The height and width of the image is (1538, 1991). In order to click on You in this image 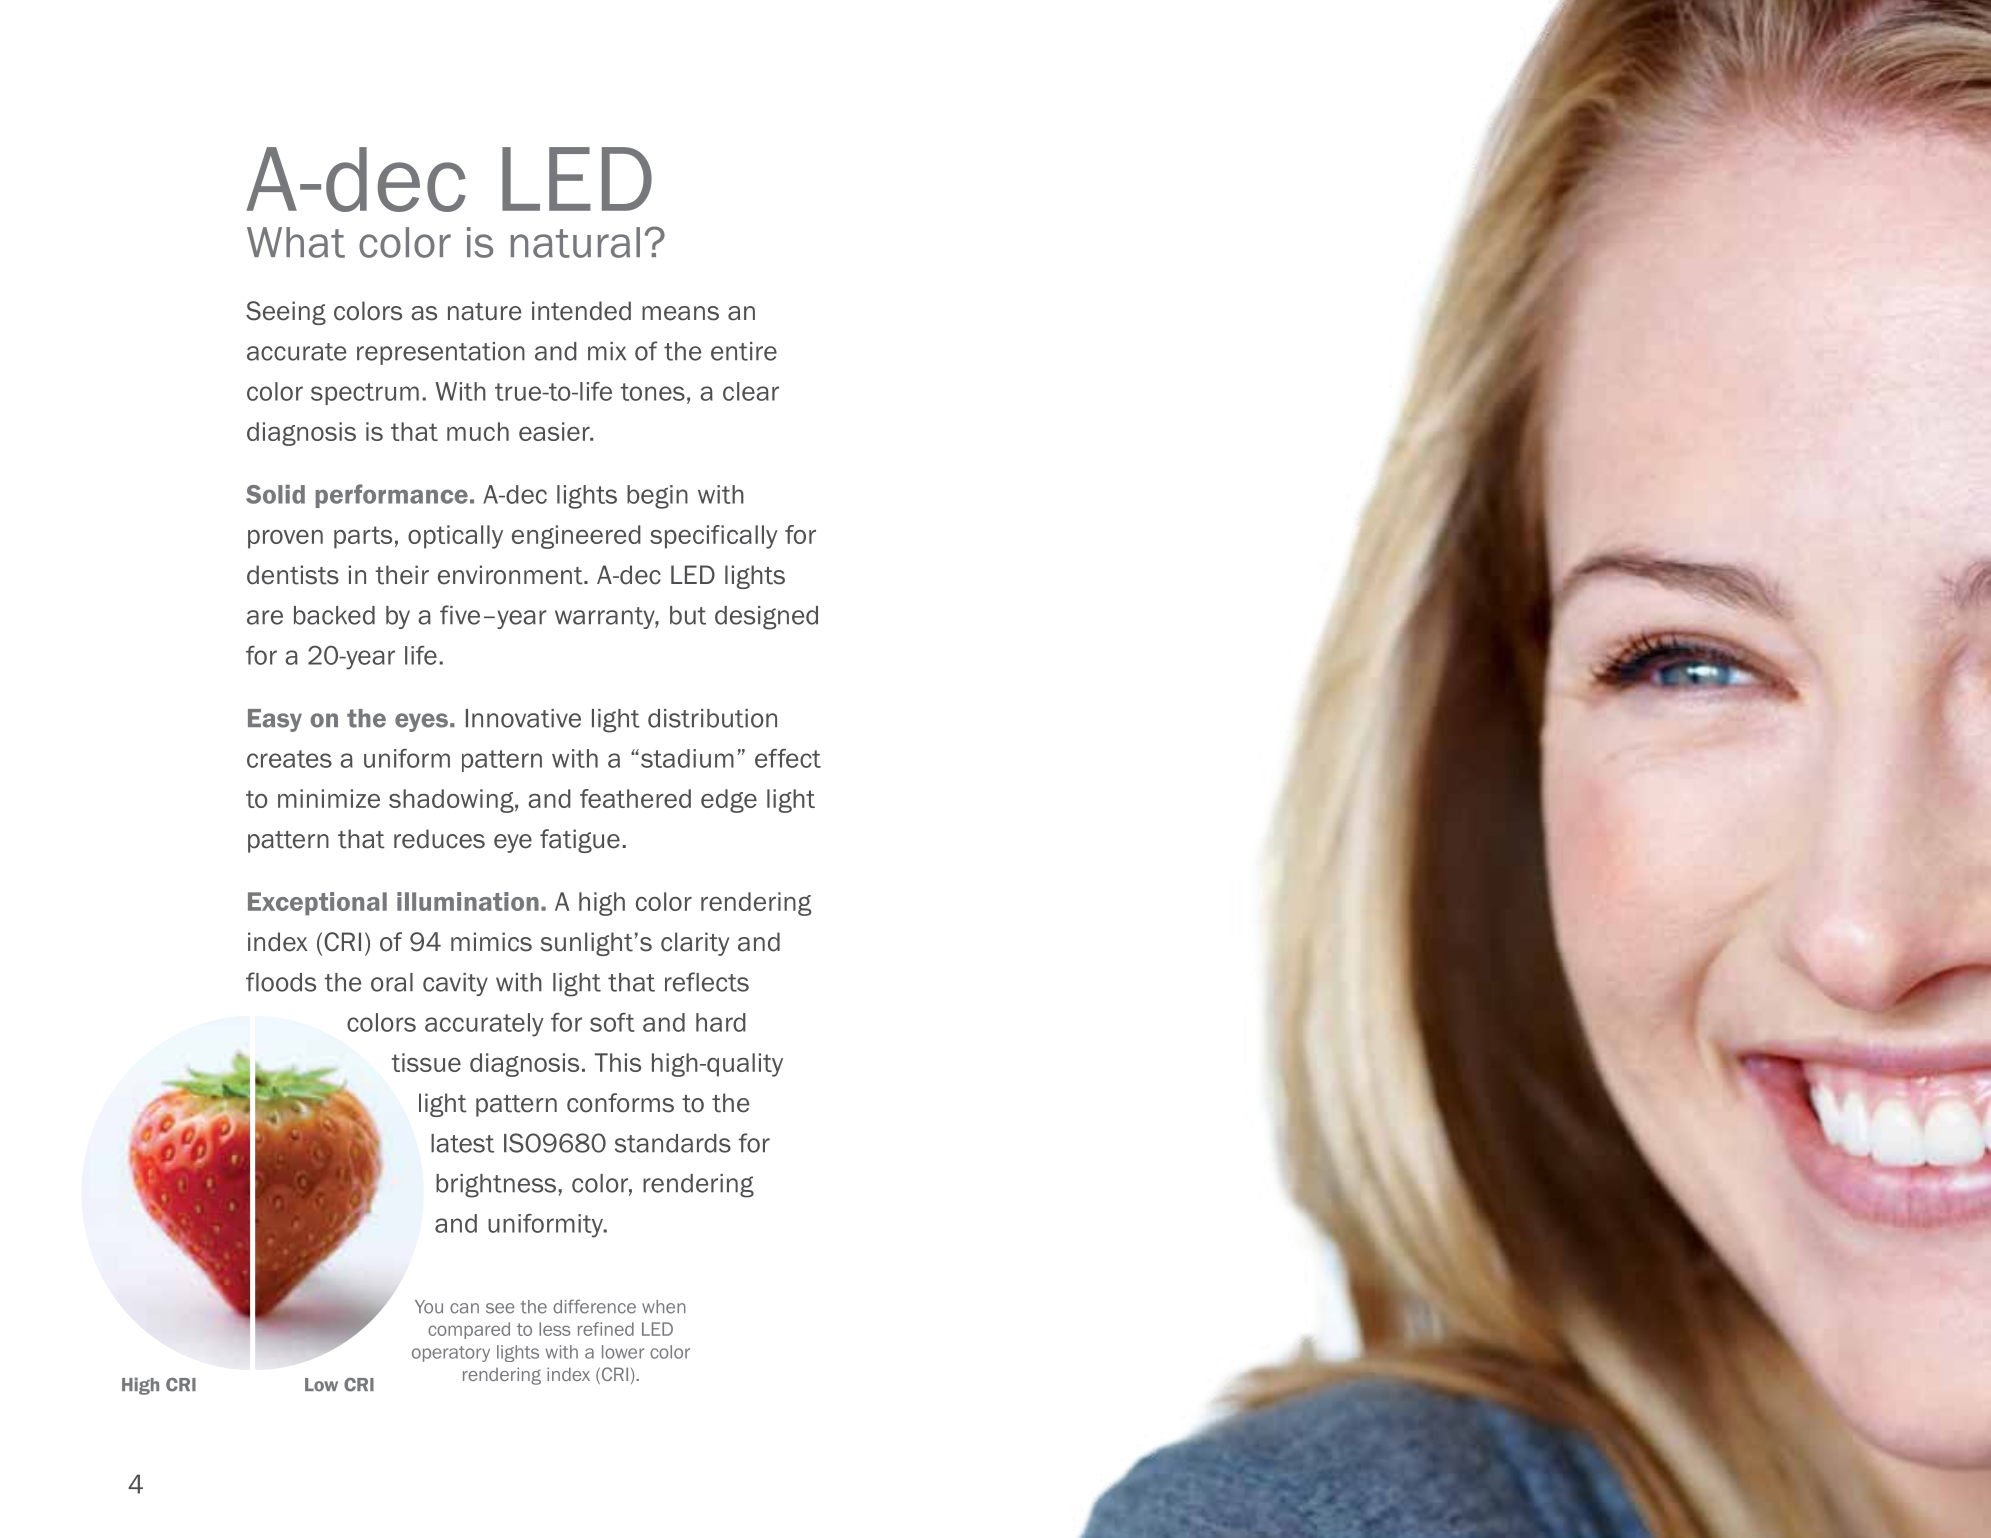, I will do `click(429, 1307)`.
